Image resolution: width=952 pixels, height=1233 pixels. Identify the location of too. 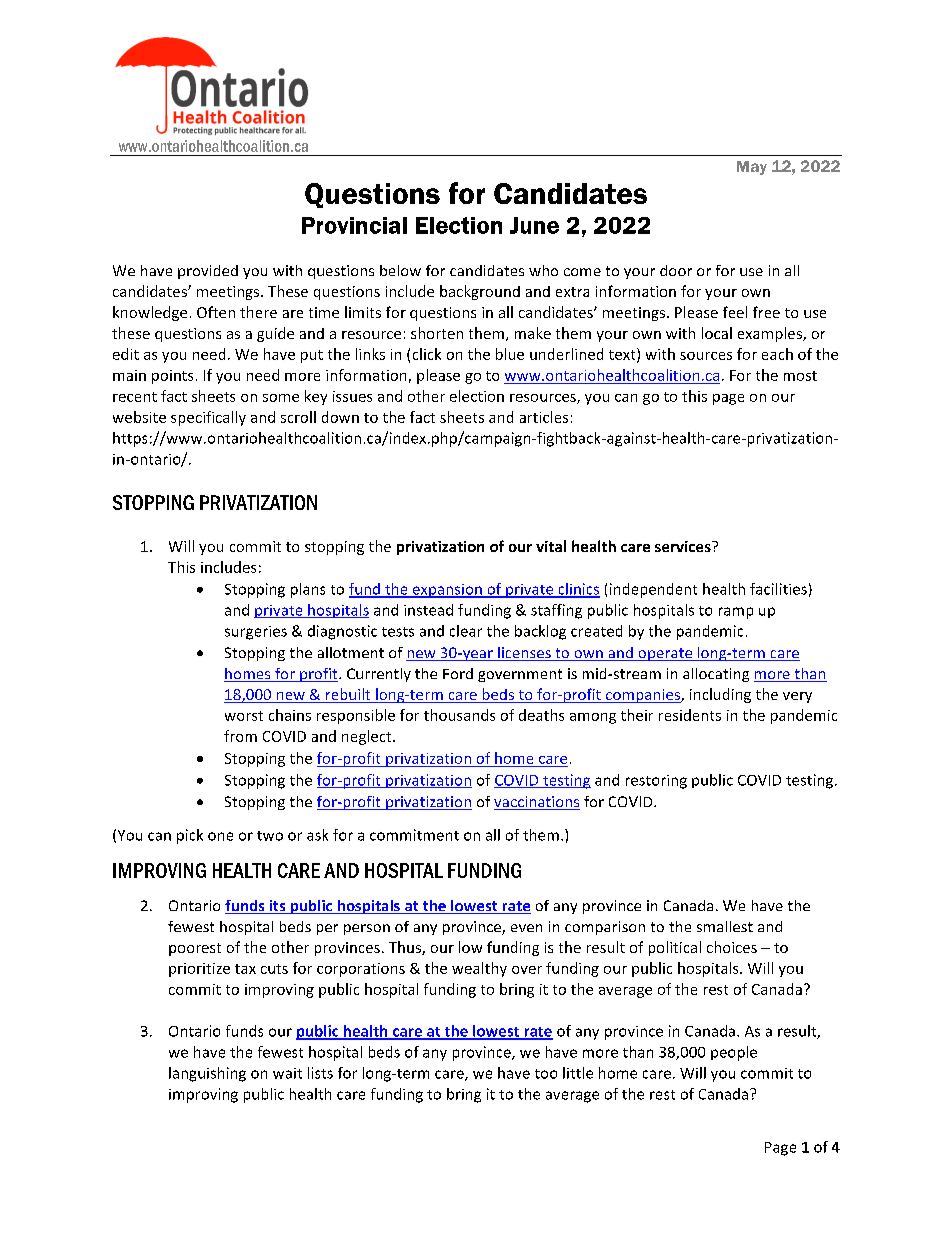
(546, 1074).
